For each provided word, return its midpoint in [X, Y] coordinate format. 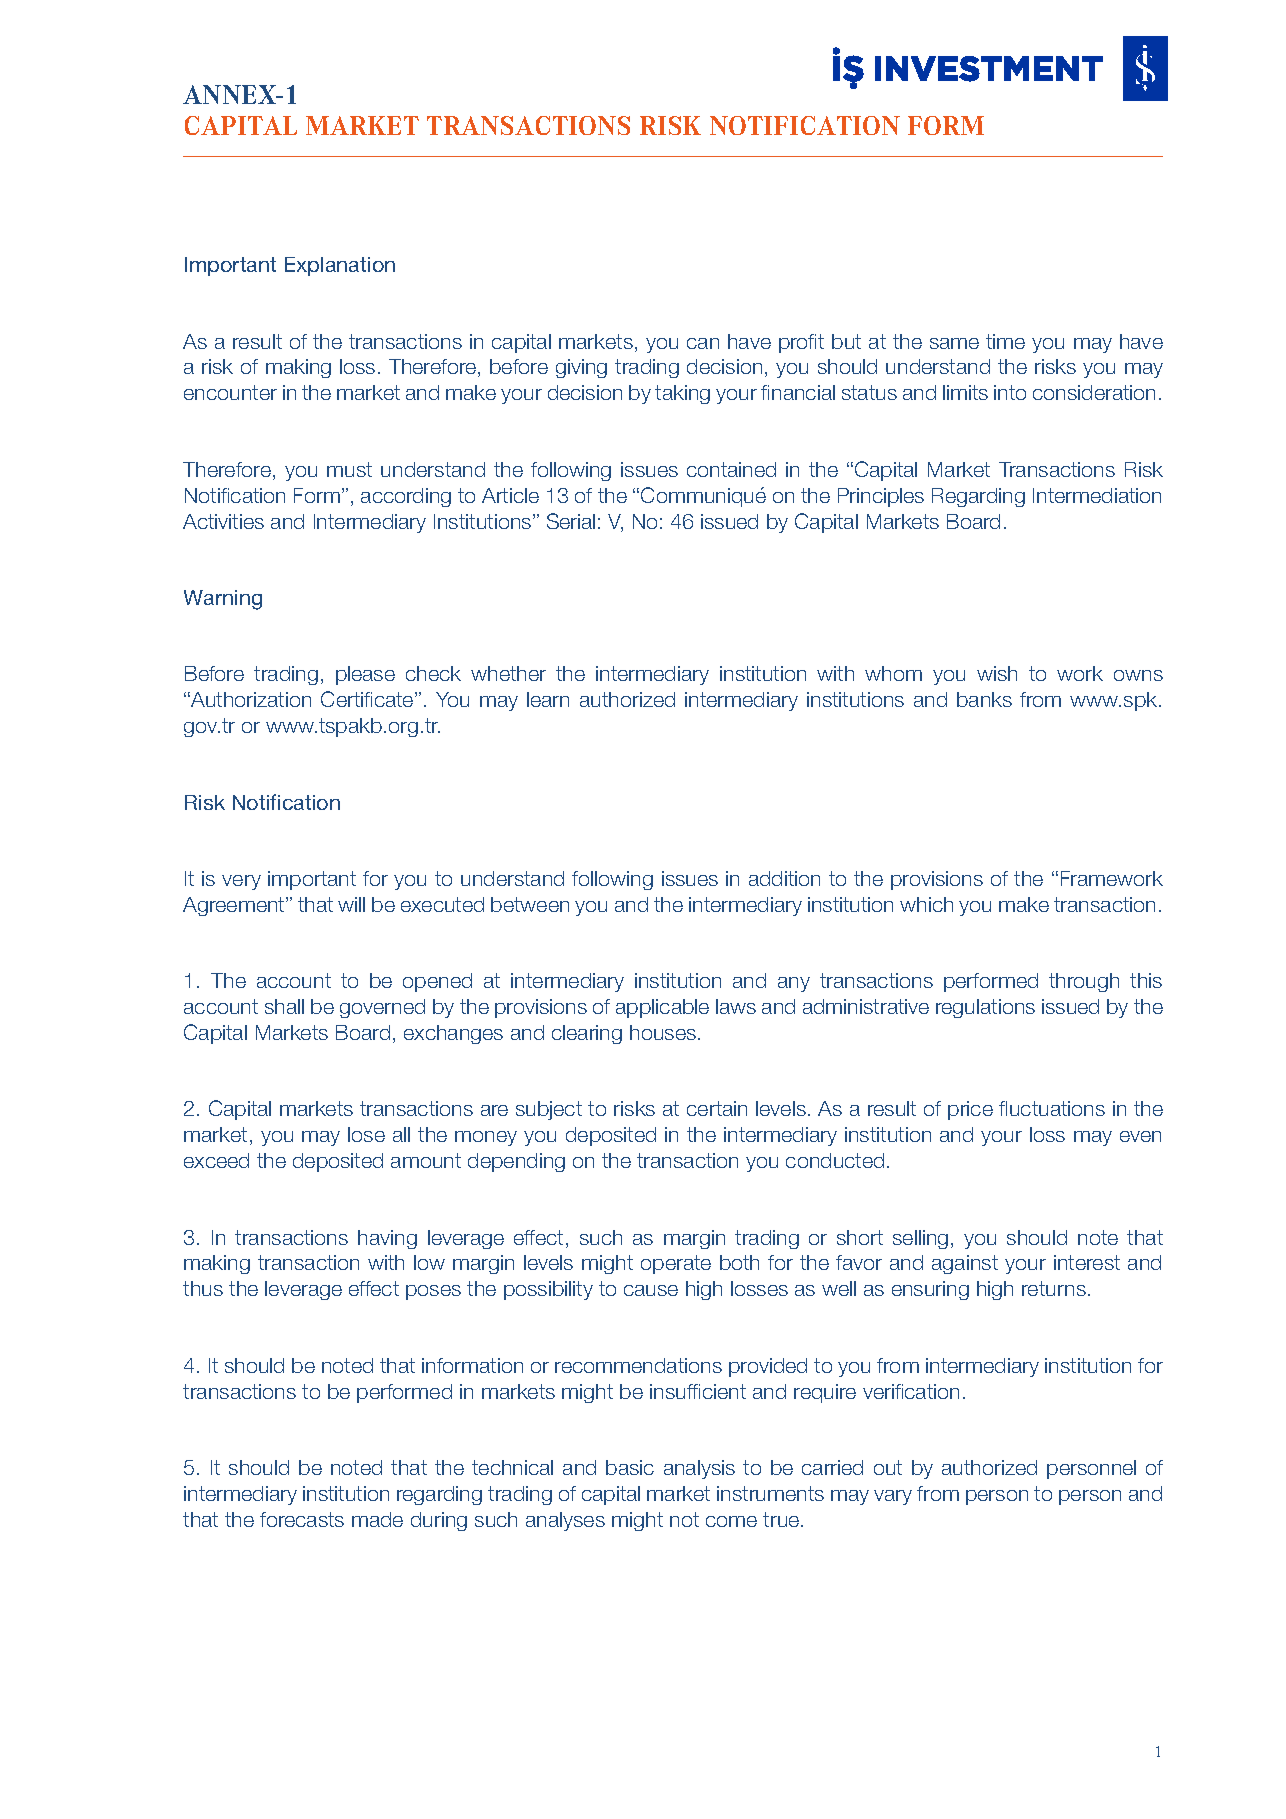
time [1005, 341]
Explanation [340, 266]
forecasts [302, 1519]
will [351, 904]
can [703, 343]
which [926, 904]
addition [784, 878]
